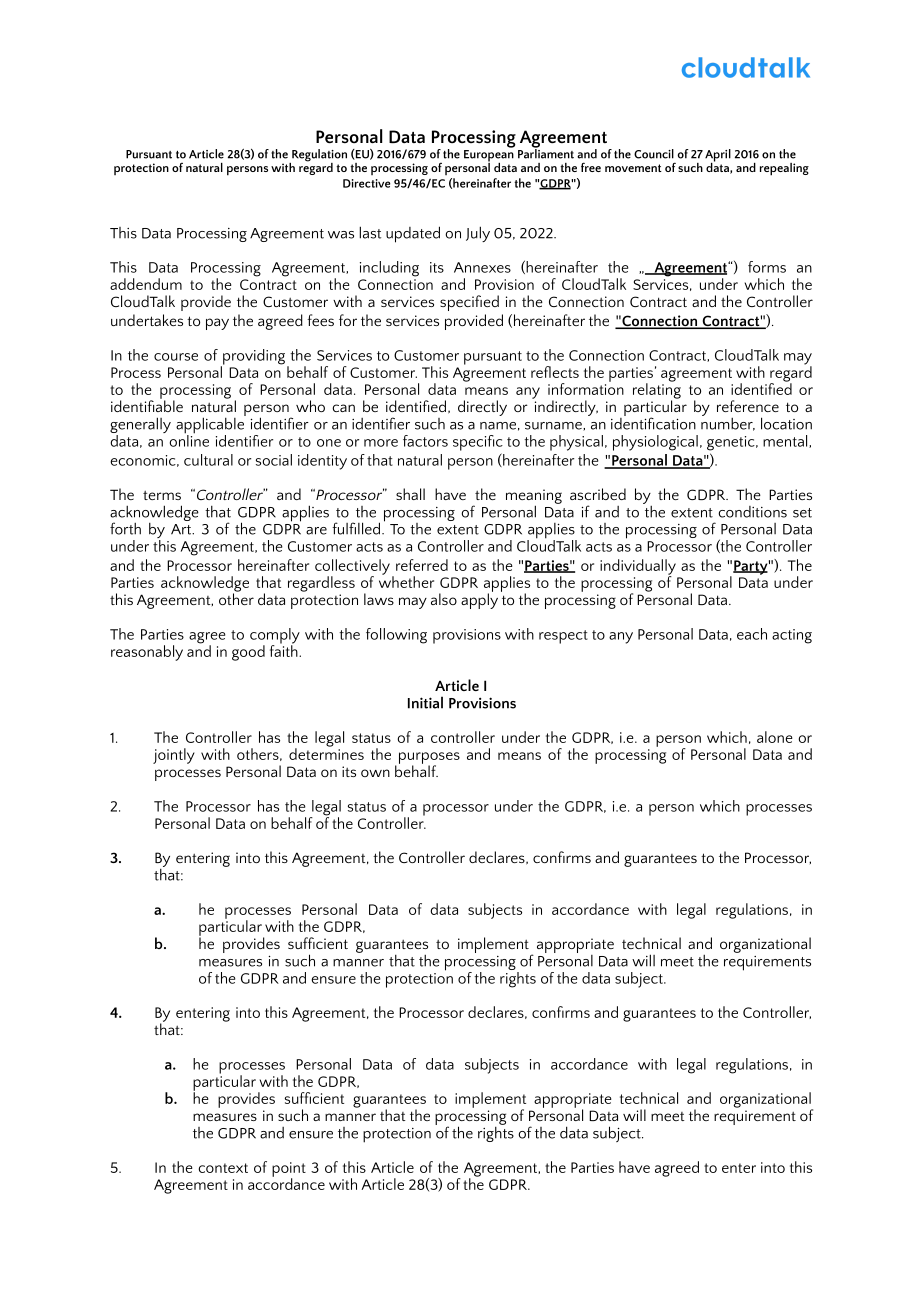 The width and height of the screenshot is (924, 1307). What do you see at coordinates (223, 1168) in the screenshot?
I see `context` at bounding box center [223, 1168].
